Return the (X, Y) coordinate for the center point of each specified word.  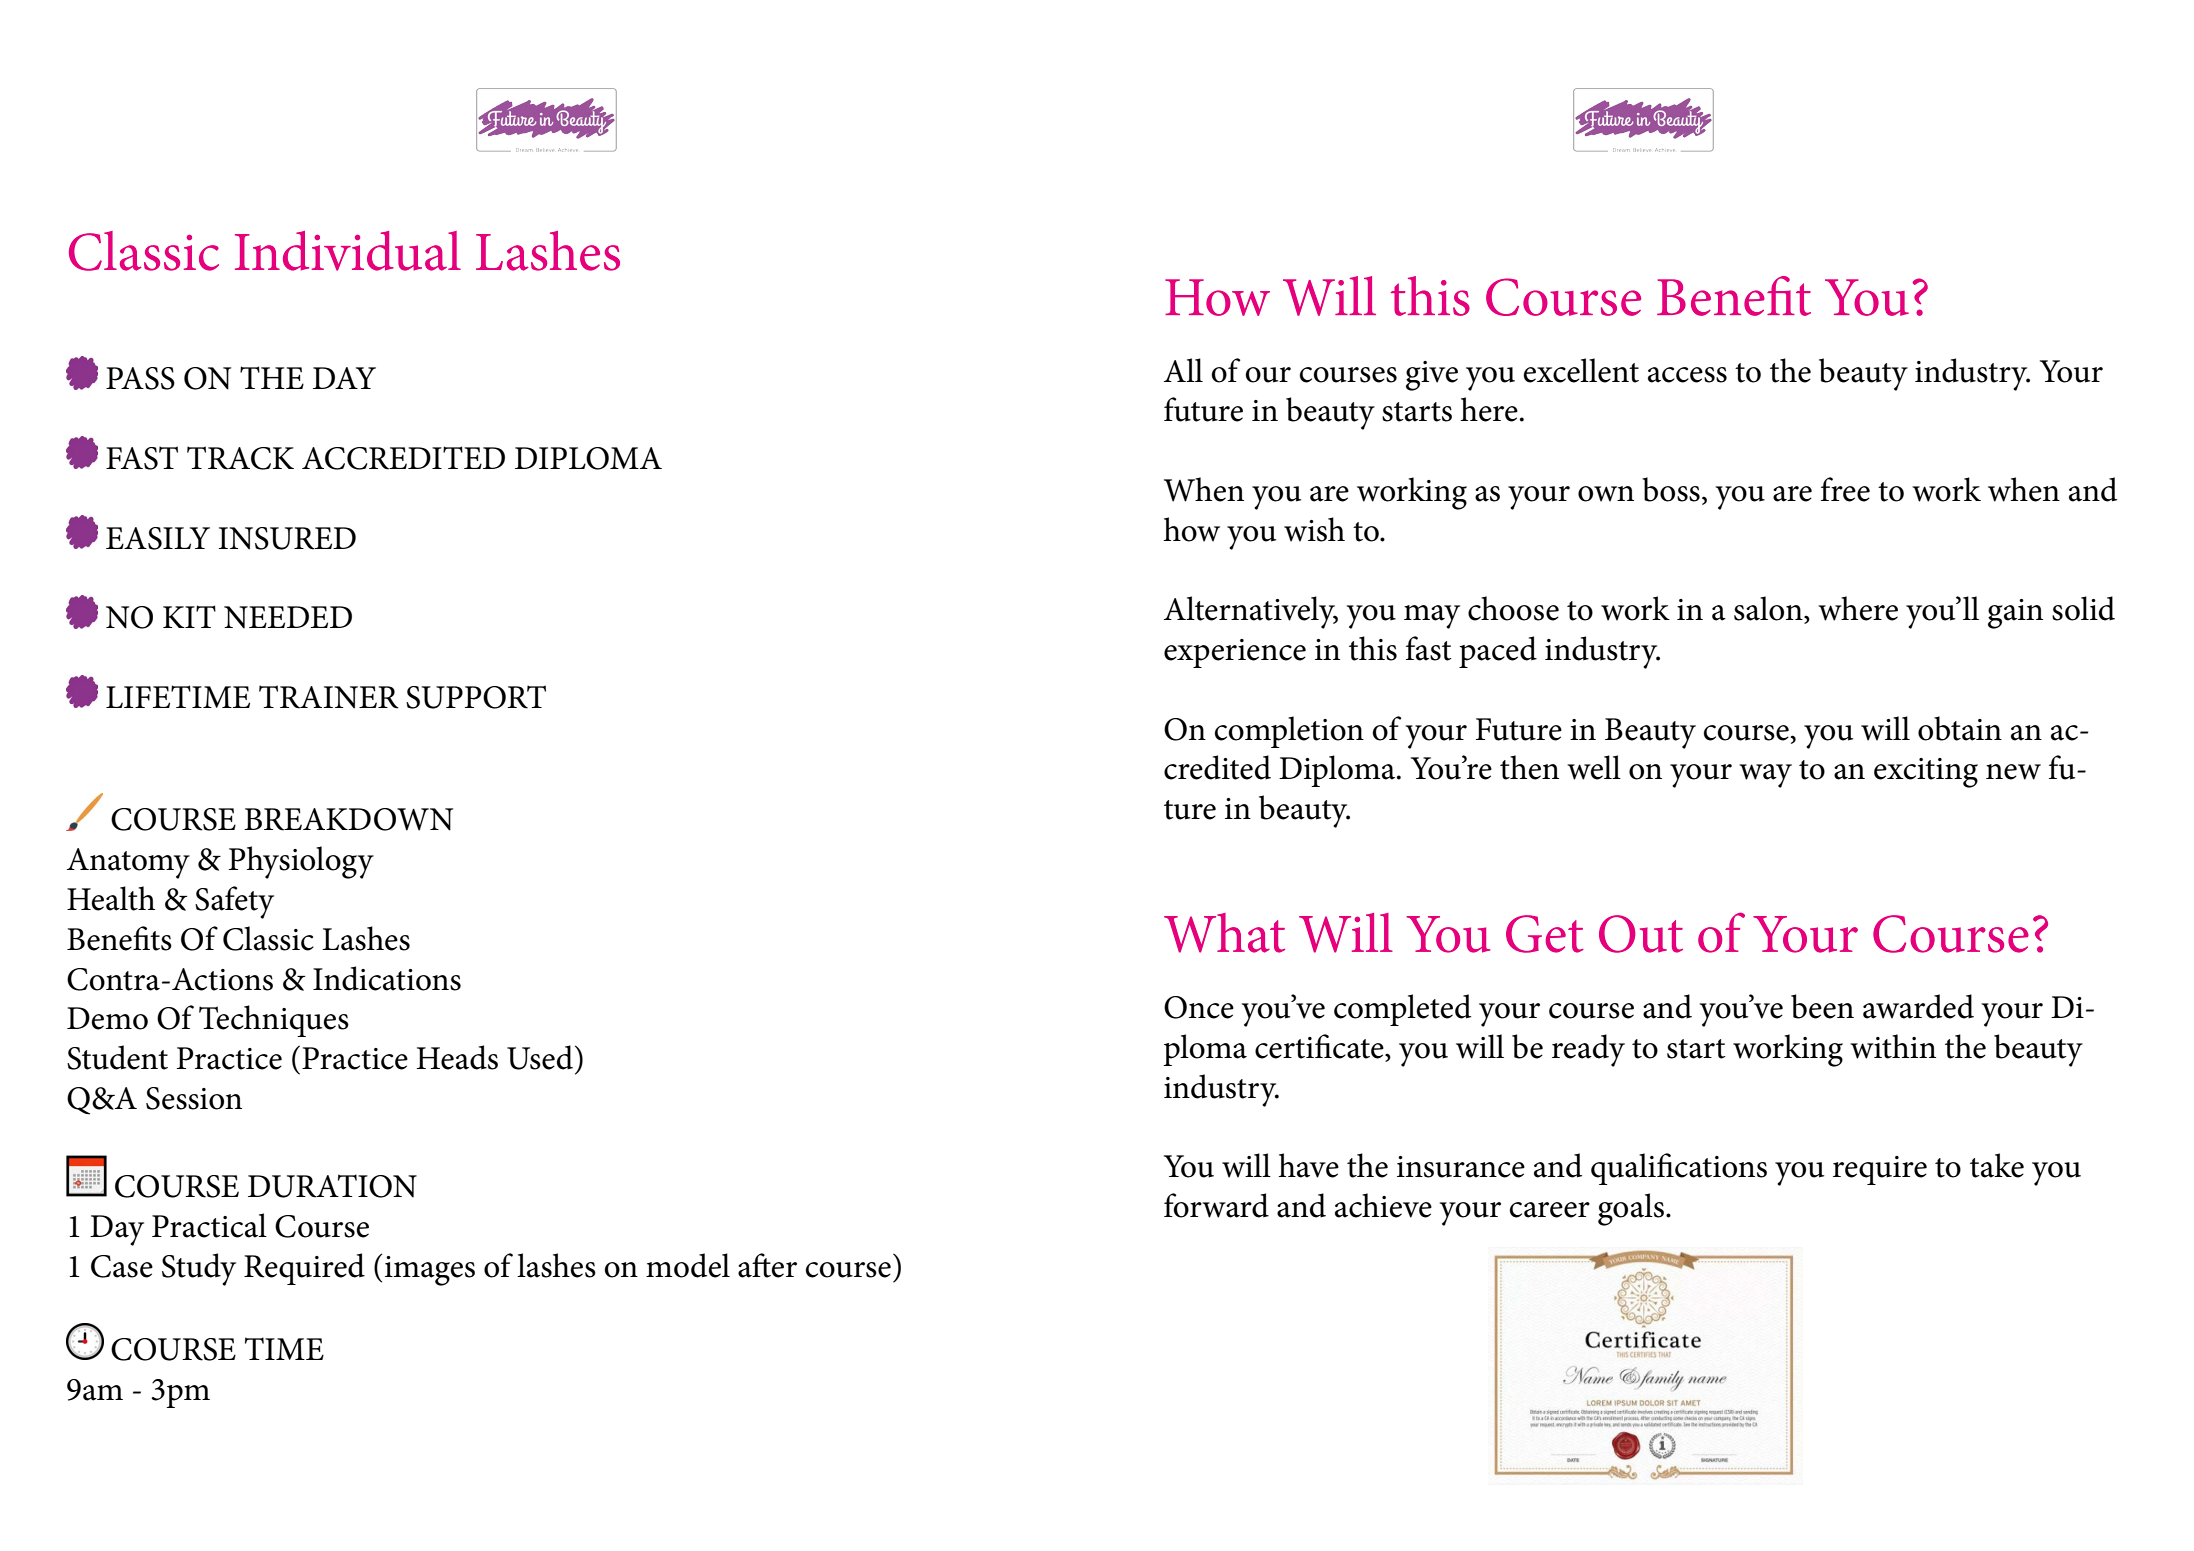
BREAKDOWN (348, 819)
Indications (387, 978)
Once (1199, 1007)
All (1183, 370)
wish (1314, 529)
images (430, 1271)
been (1822, 1006)
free (1845, 489)
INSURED (287, 538)
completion (1289, 732)
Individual (348, 251)
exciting (1926, 773)
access (1687, 375)
